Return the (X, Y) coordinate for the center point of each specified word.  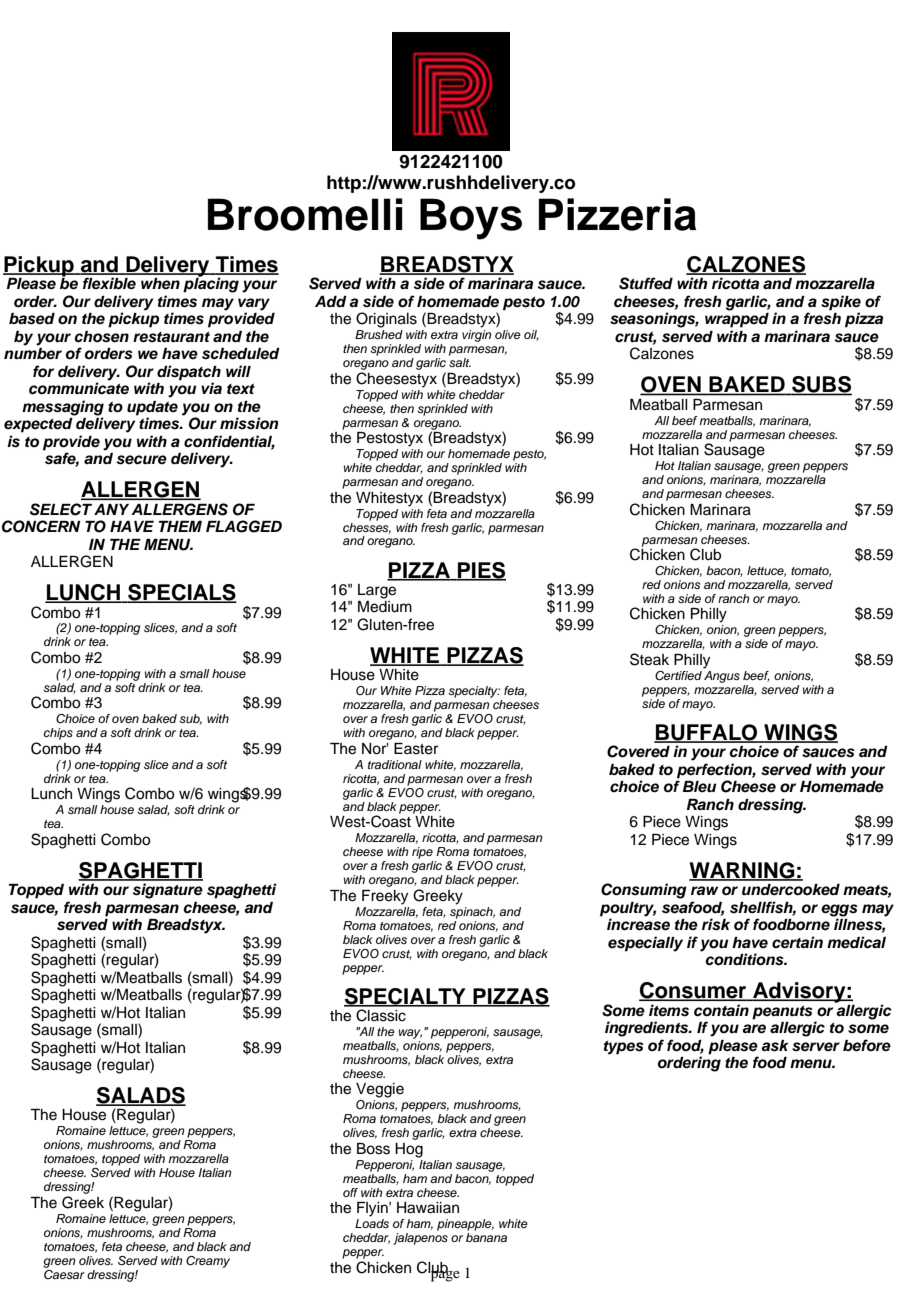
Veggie (380, 1090)
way (410, 1034)
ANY (111, 509)
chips (58, 734)
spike (841, 304)
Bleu (699, 787)
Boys (471, 219)
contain (721, 1010)
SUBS (821, 385)
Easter (416, 749)
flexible (109, 283)
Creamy (208, 1262)
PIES (481, 571)
